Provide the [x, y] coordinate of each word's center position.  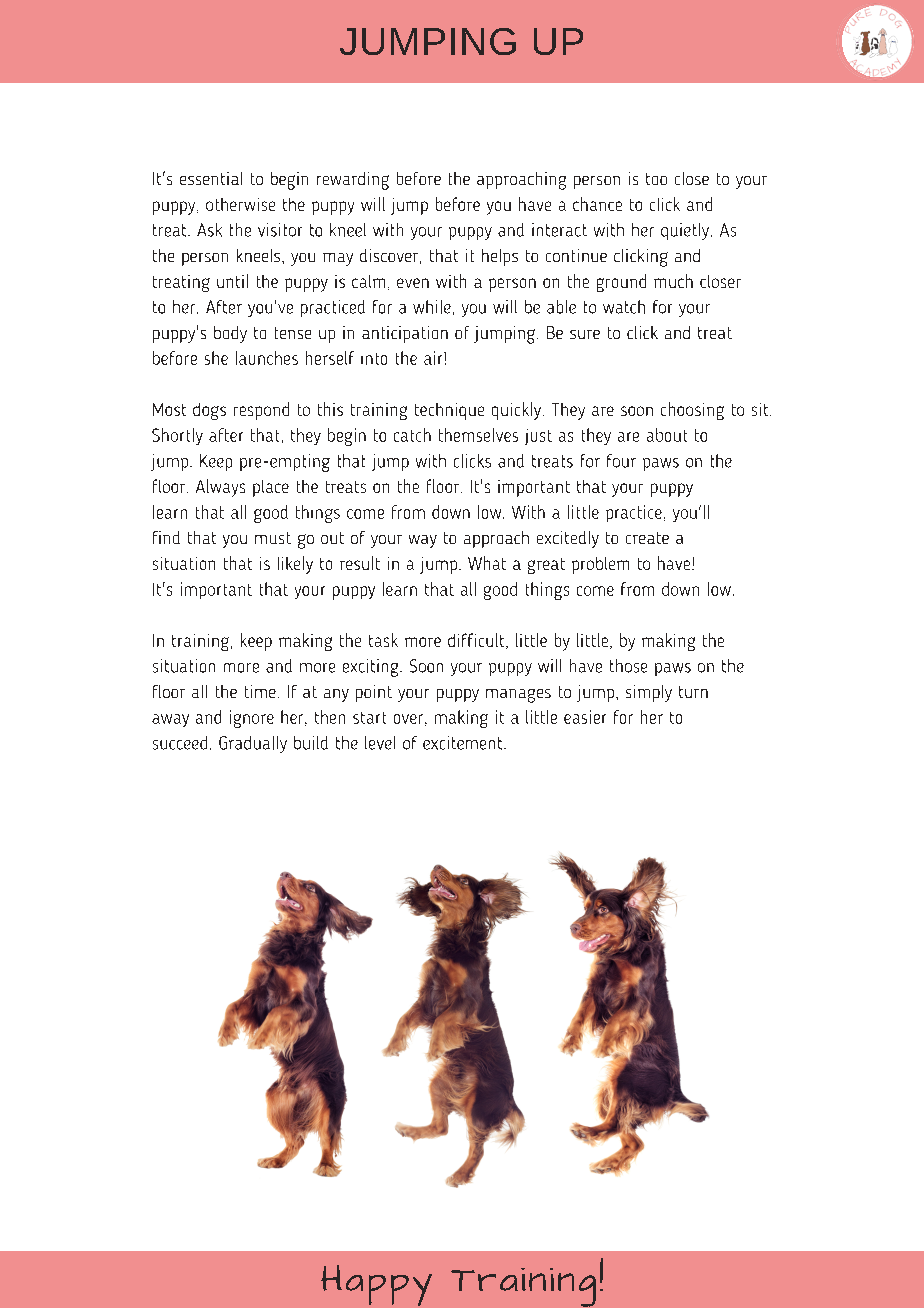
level [380, 743]
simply [649, 693]
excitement [464, 743]
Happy [376, 1285]
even [413, 283]
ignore [252, 719]
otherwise [240, 204]
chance [597, 204]
